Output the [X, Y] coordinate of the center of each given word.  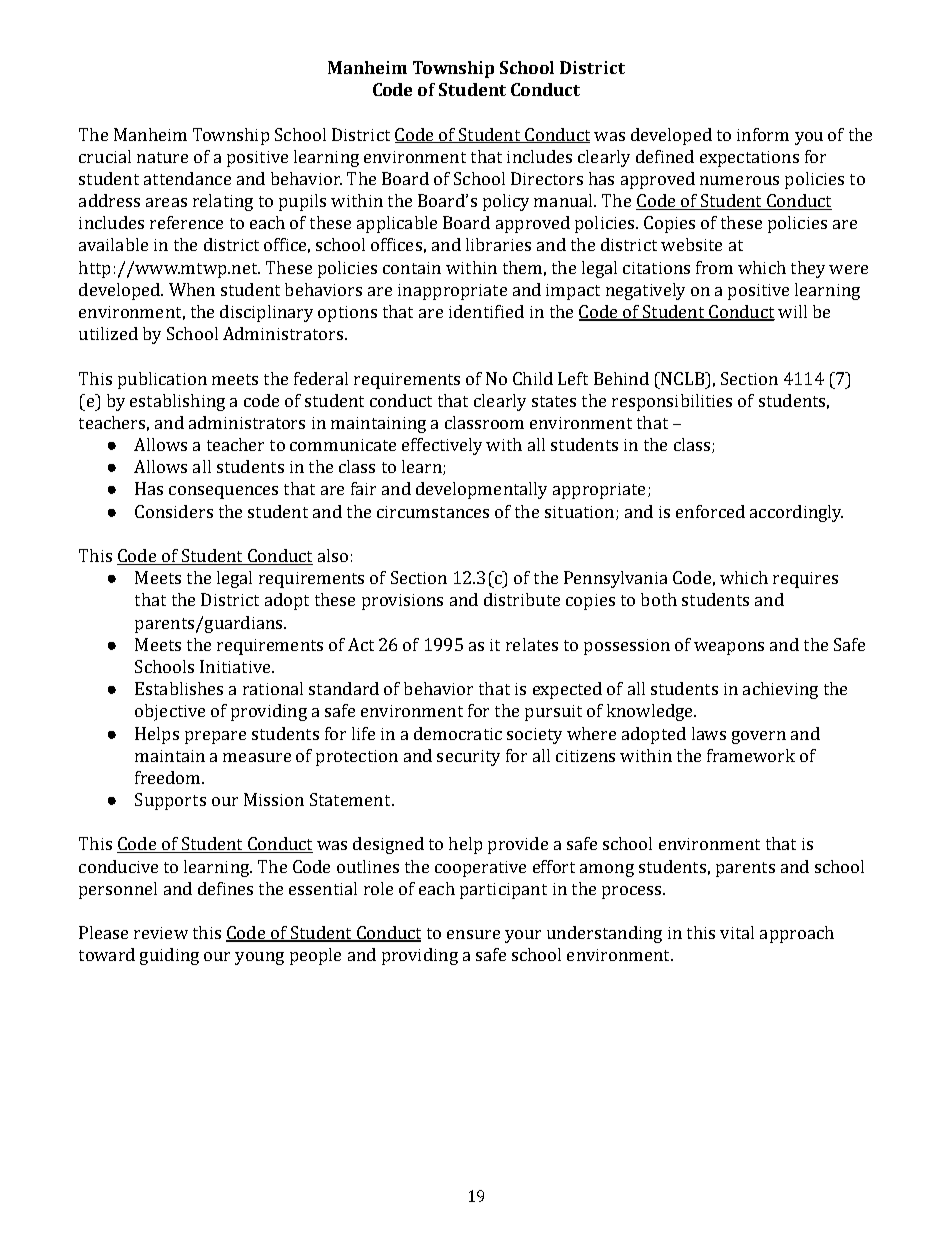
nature [162, 157]
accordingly [796, 513]
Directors [547, 178]
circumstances [433, 512]
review [161, 933]
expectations [749, 159]
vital [737, 932]
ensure [473, 934]
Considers [174, 511]
